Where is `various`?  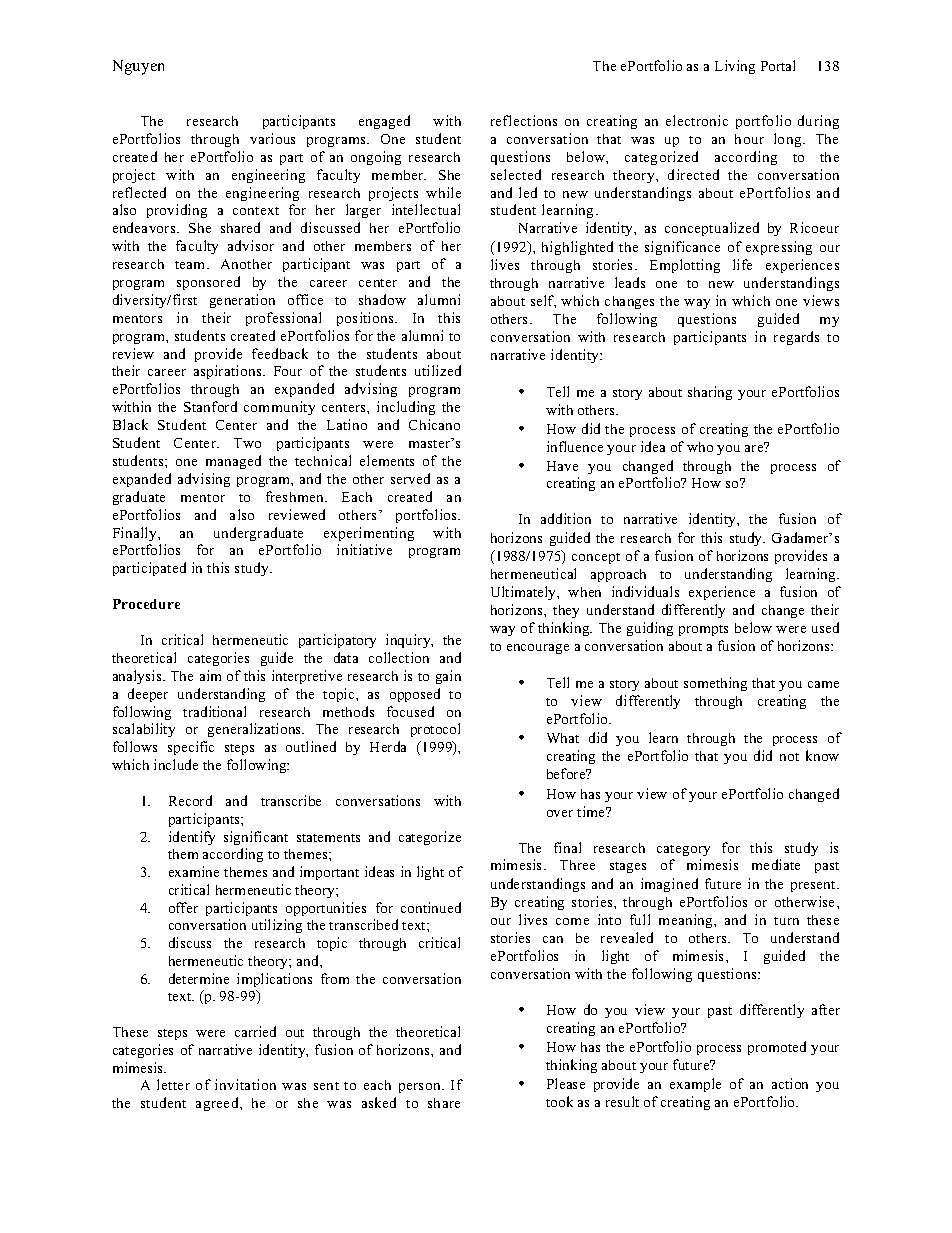 various is located at coordinates (272, 138).
